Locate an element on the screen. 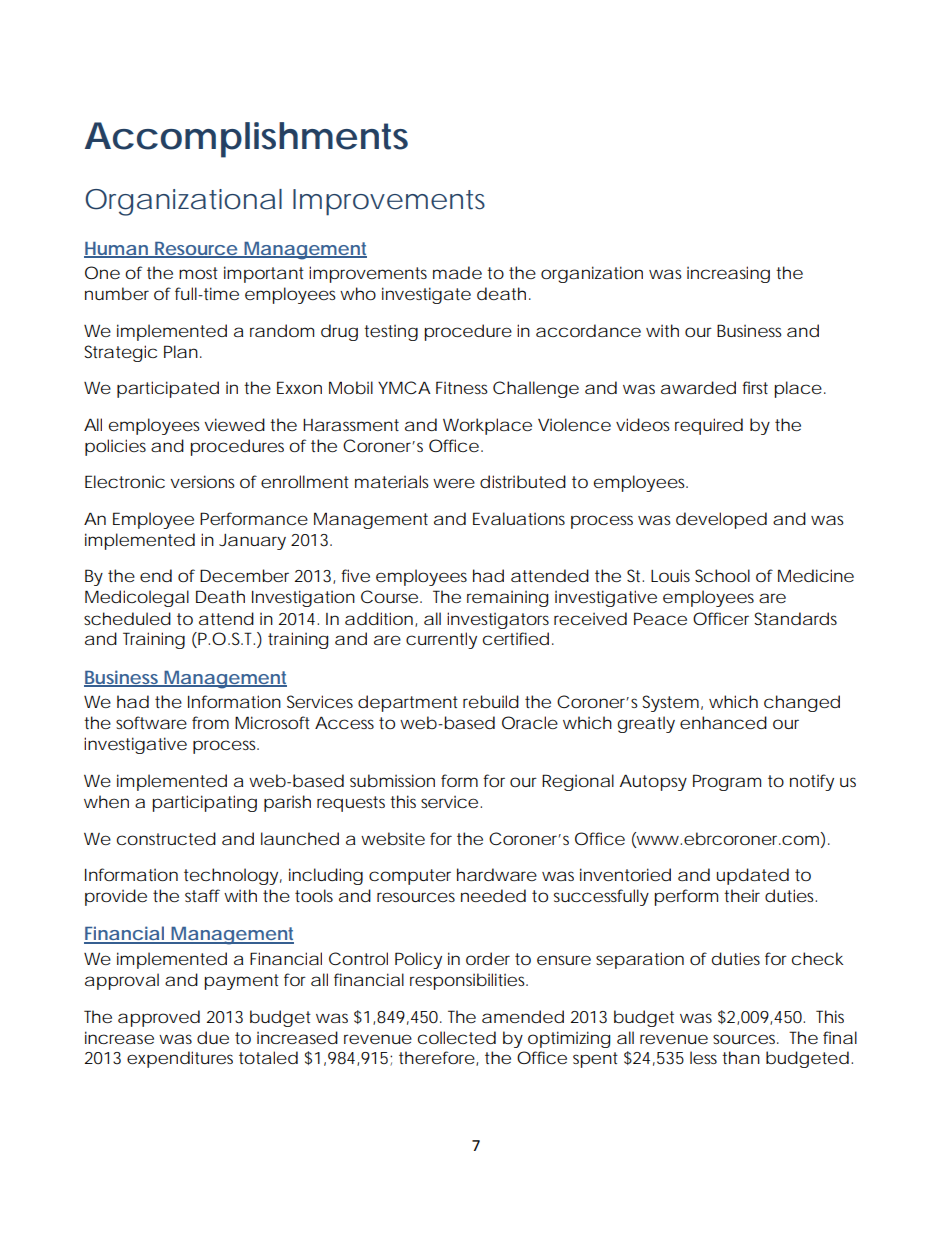 This screenshot has height=1233, width=952. changed is located at coordinates (802, 703).
